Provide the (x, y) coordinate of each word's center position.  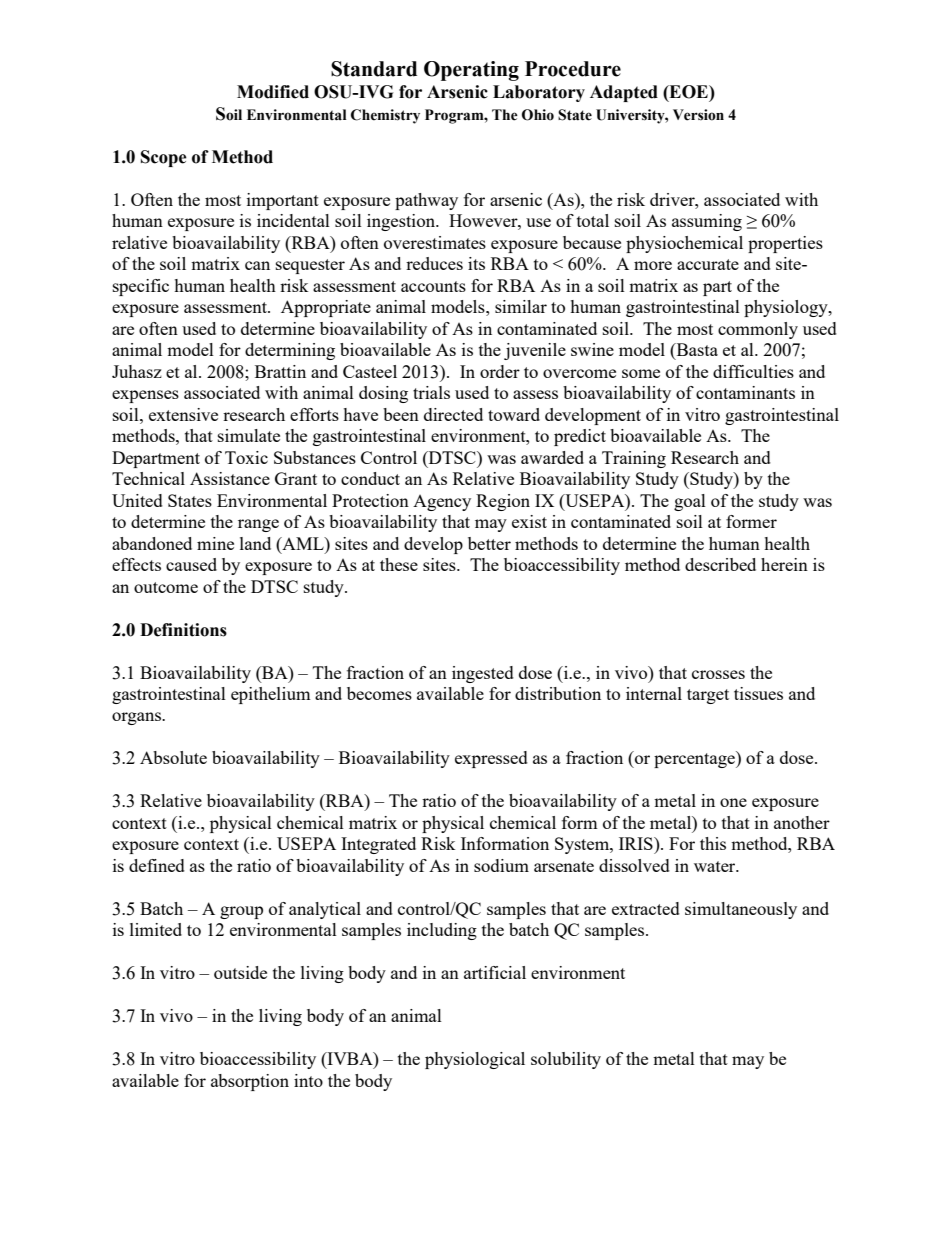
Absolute (173, 757)
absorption (250, 1082)
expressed (491, 759)
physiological (475, 1060)
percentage (695, 759)
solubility (566, 1060)
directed (453, 414)
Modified (273, 92)
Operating (471, 71)
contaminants (745, 392)
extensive (183, 414)
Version (698, 115)
